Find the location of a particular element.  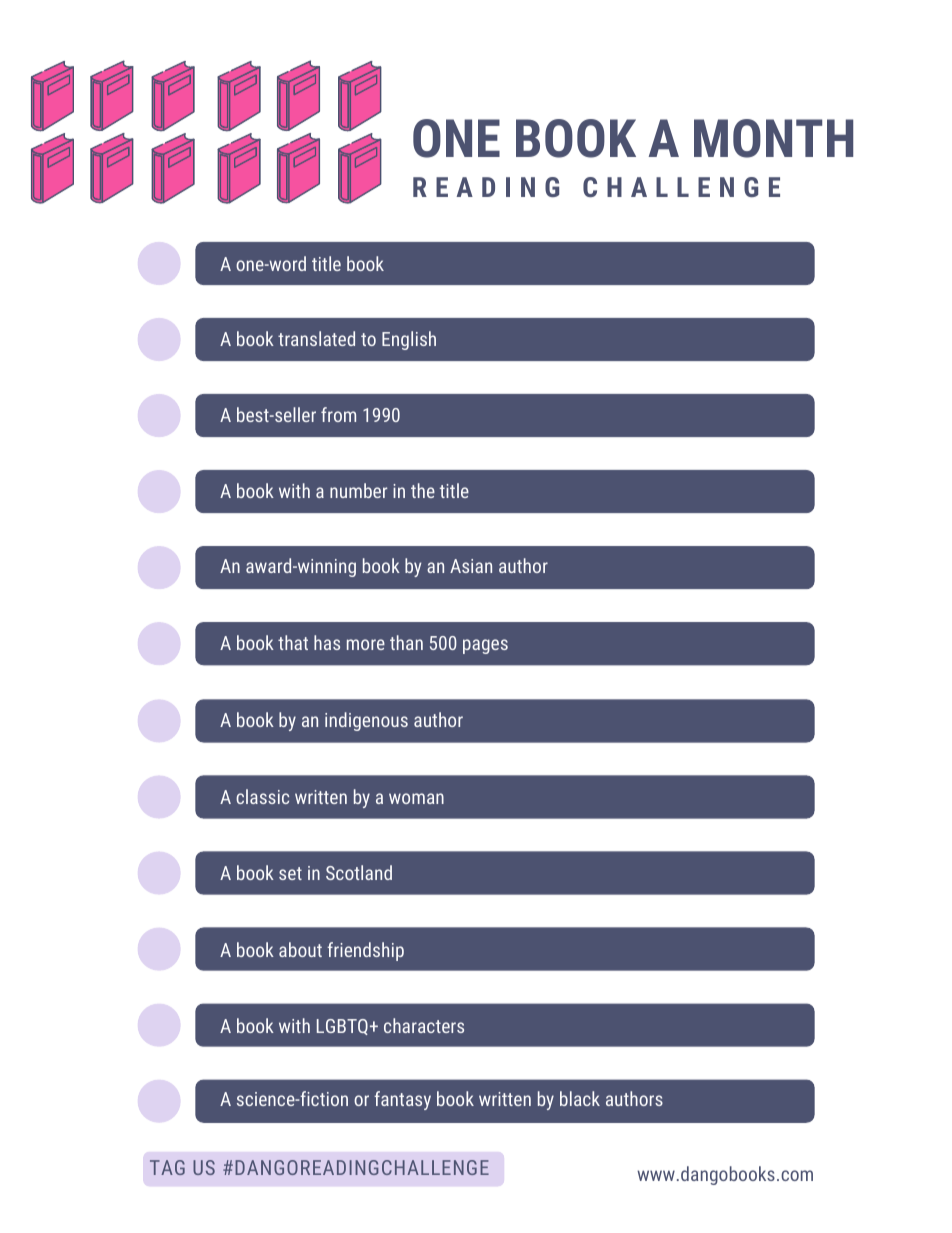

MONTH is located at coordinates (773, 138).
